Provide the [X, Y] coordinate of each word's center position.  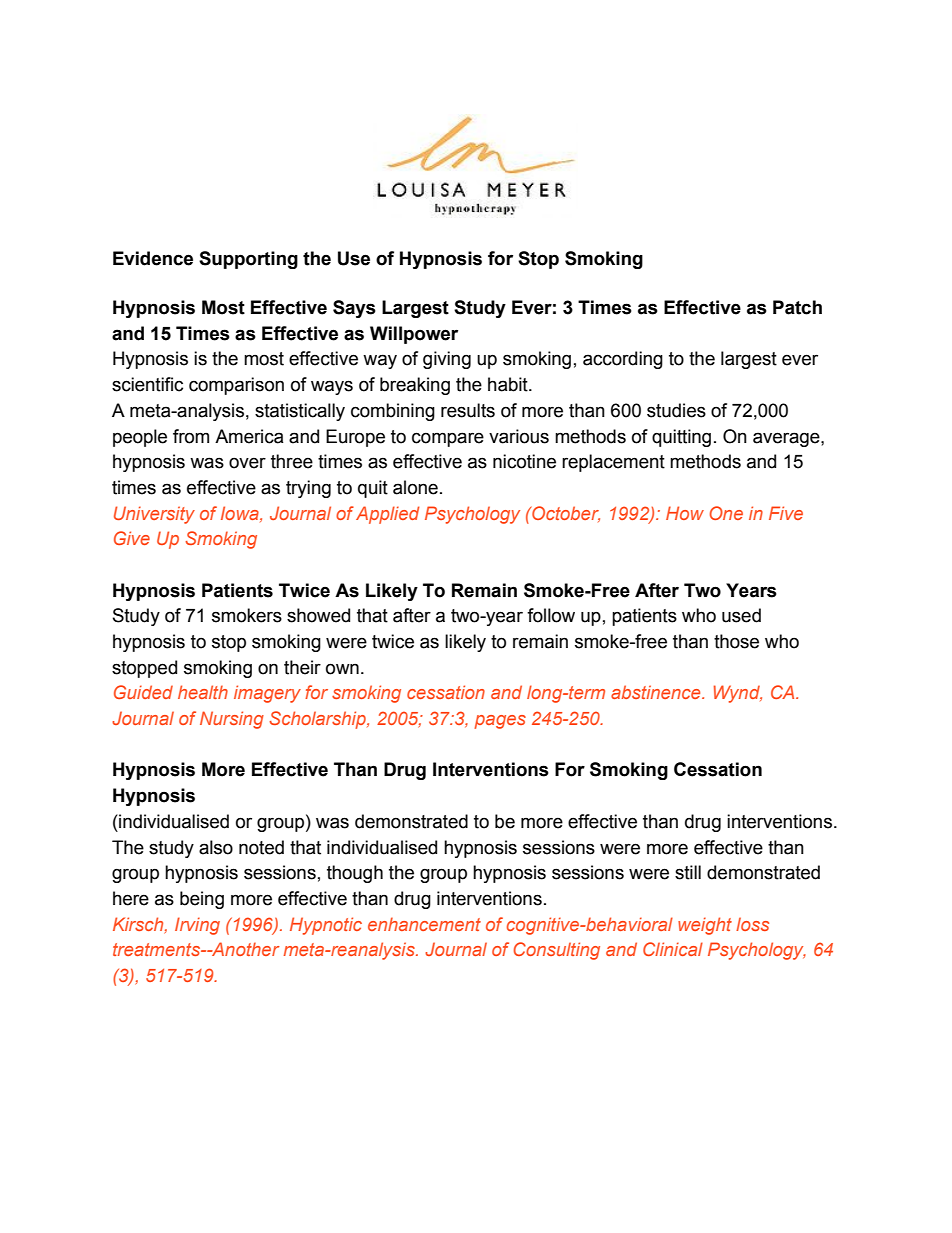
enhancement [424, 924]
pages [500, 722]
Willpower [414, 335]
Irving [197, 926]
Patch [797, 307]
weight [705, 926]
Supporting [248, 260]
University [154, 515]
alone [415, 487]
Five [786, 513]
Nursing [232, 720]
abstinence [657, 692]
